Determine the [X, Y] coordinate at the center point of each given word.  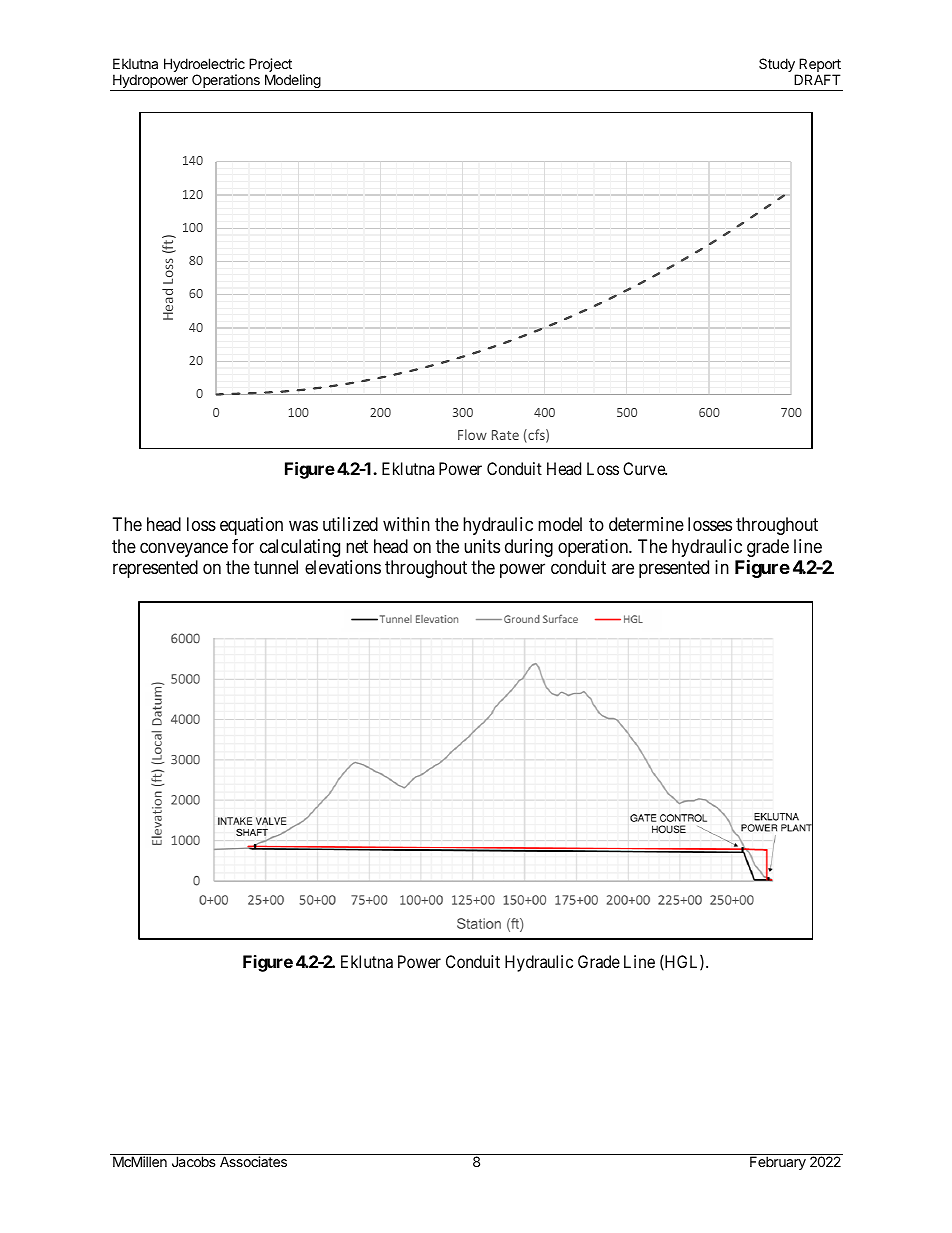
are [623, 569]
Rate [505, 435]
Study [778, 66]
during [529, 548]
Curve [645, 468]
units [482, 546]
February [778, 1163]
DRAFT [817, 79]
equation [251, 526]
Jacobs [194, 1161]
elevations [343, 567]
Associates [253, 1161]
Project [270, 66]
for [243, 546]
